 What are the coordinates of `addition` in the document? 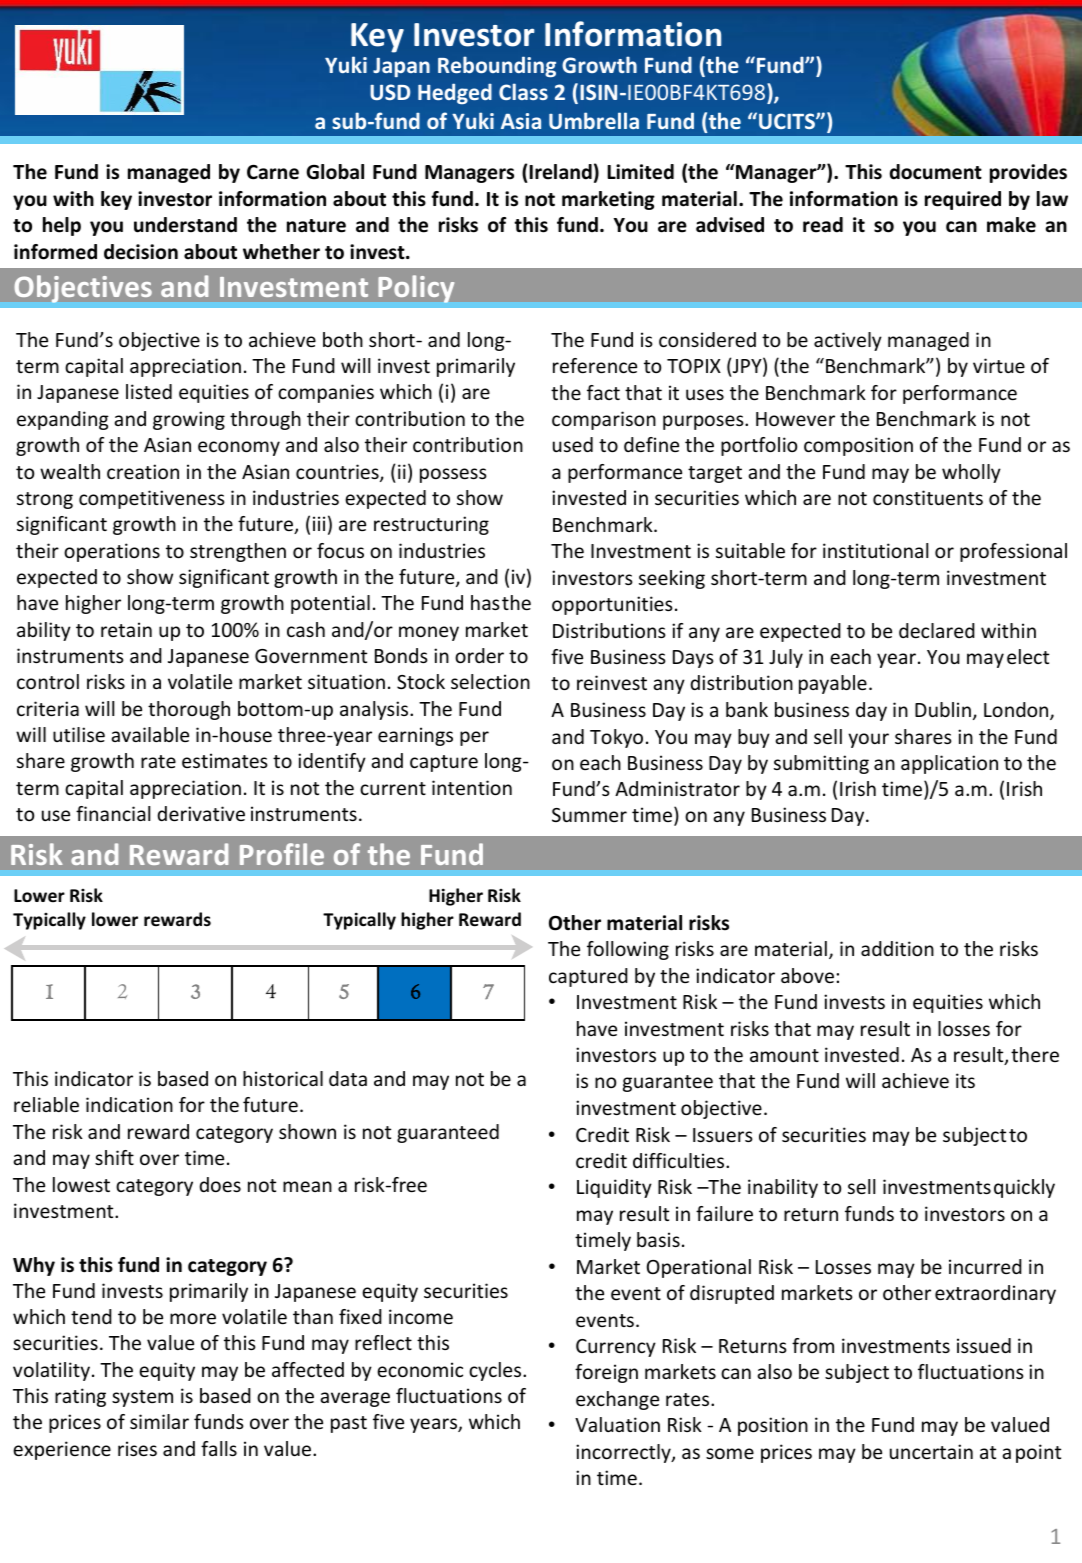 It's located at (897, 948).
